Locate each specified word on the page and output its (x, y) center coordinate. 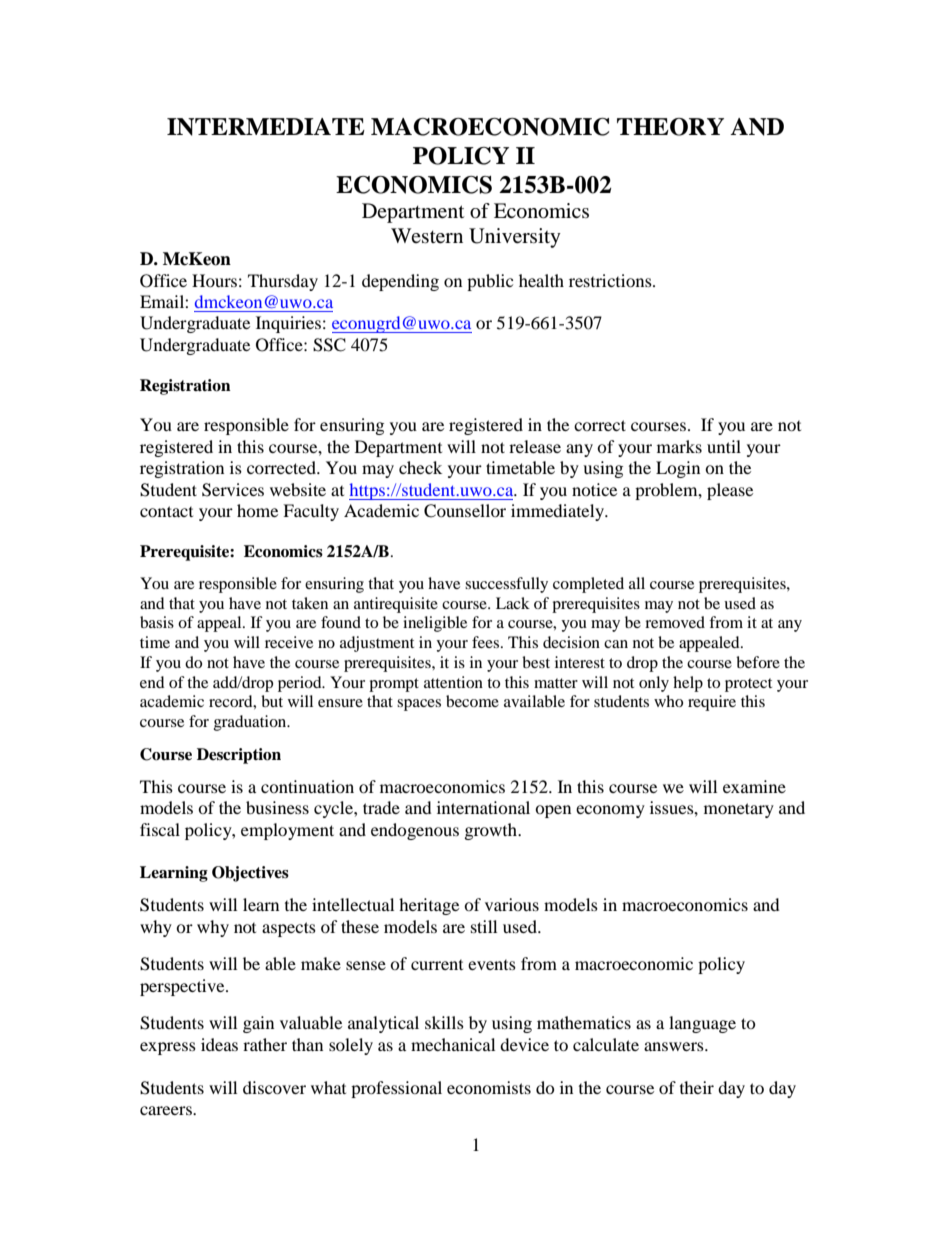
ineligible (435, 624)
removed (675, 622)
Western (427, 236)
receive (289, 642)
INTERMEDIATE (266, 127)
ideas (219, 1044)
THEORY (670, 127)
